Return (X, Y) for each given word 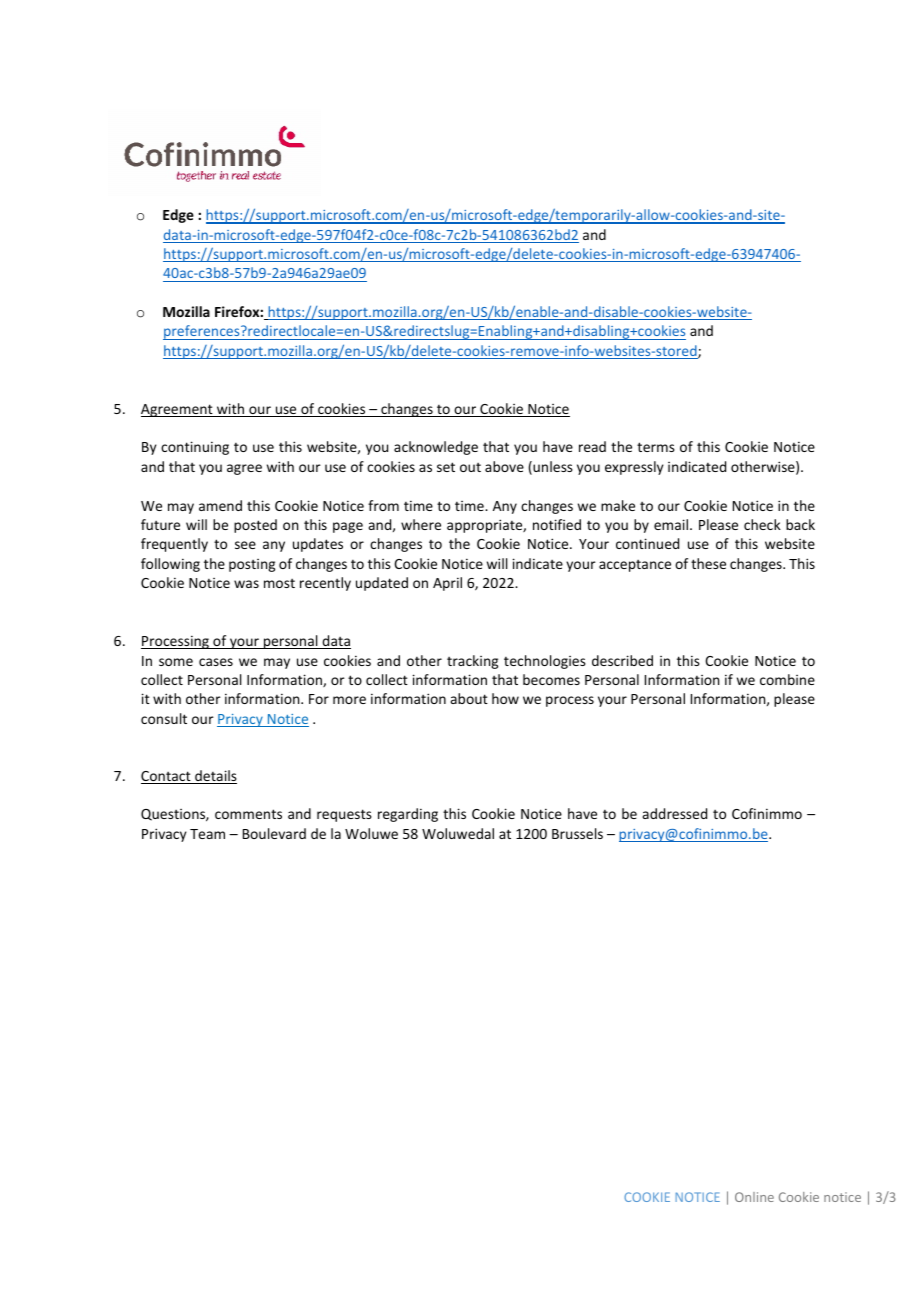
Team (207, 834)
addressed (675, 813)
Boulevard (274, 833)
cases (216, 662)
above (504, 466)
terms (656, 447)
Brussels (577, 833)
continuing (195, 448)
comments (248, 814)
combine (787, 679)
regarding (408, 815)
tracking (472, 662)
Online (754, 1197)
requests (344, 815)
